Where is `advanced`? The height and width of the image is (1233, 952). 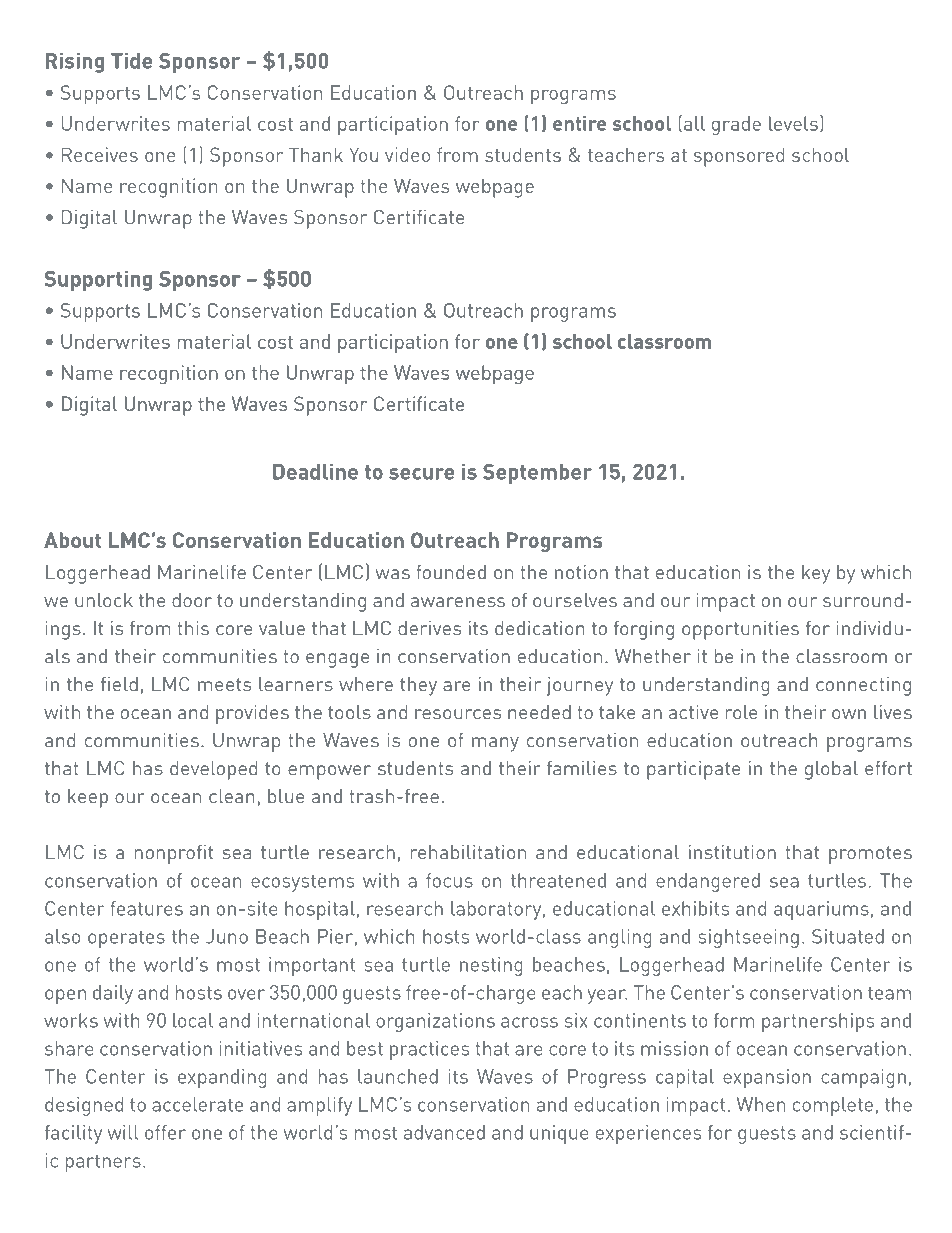 advanced is located at coordinates (444, 1132).
